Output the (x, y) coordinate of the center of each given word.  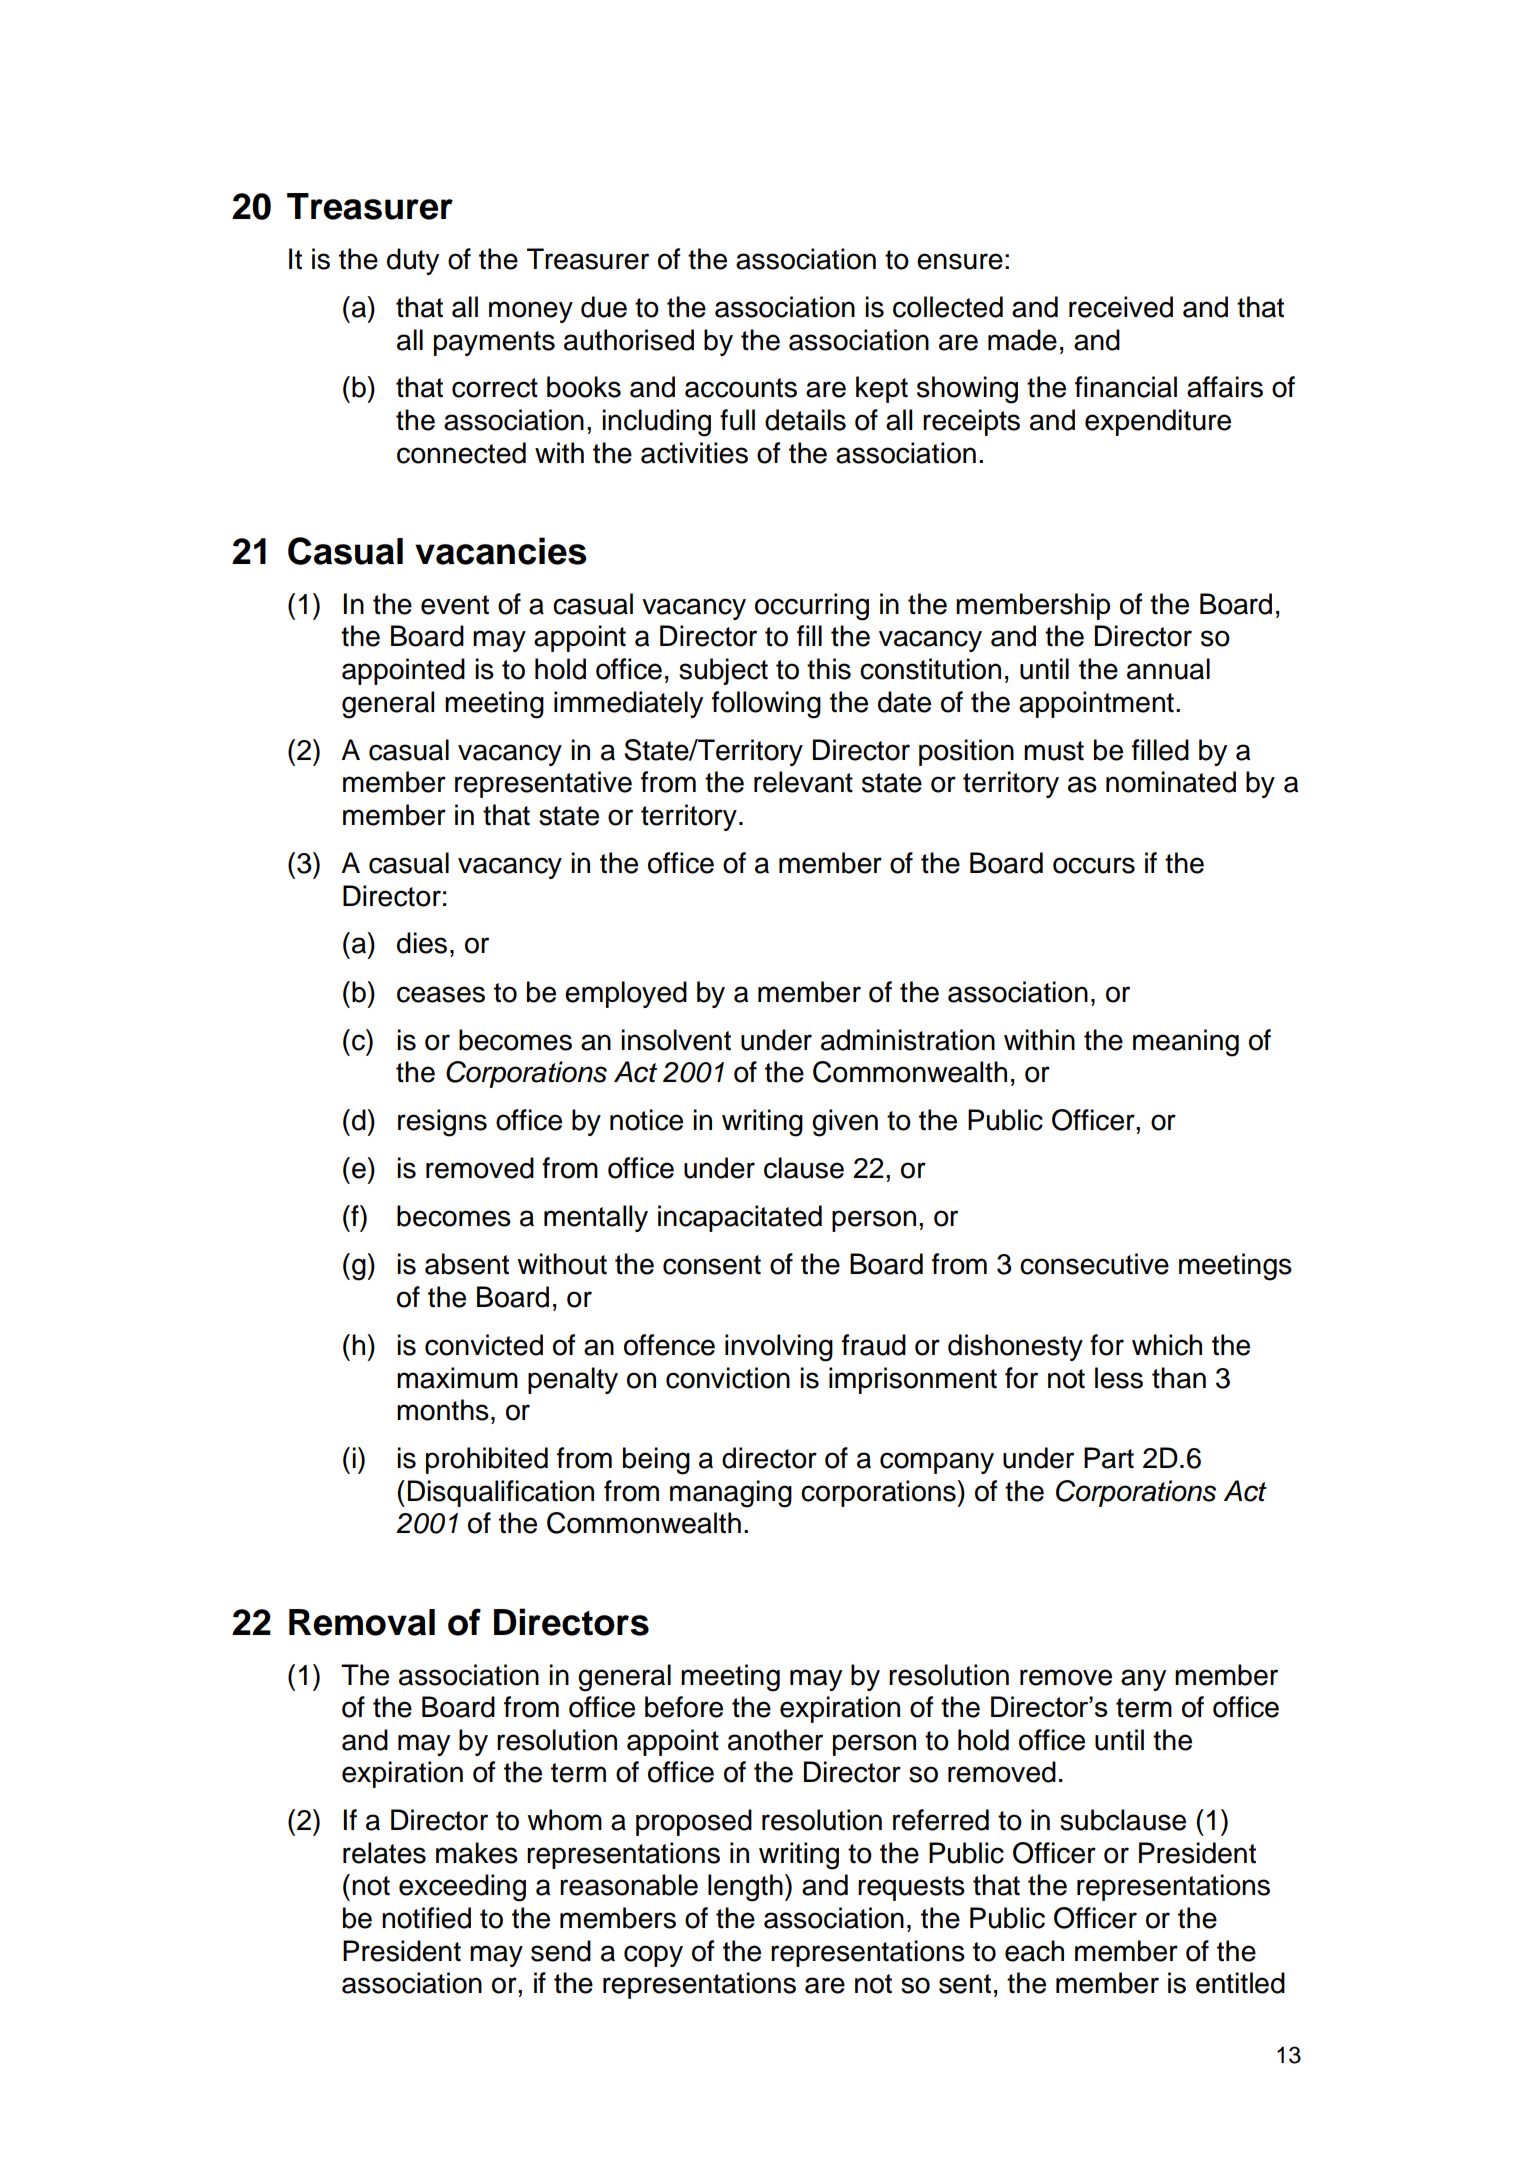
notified (426, 1918)
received (1121, 307)
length (745, 1888)
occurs (1094, 865)
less (1119, 1378)
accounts (741, 388)
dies (422, 943)
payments (494, 343)
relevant (803, 782)
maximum (457, 1378)
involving (779, 1348)
